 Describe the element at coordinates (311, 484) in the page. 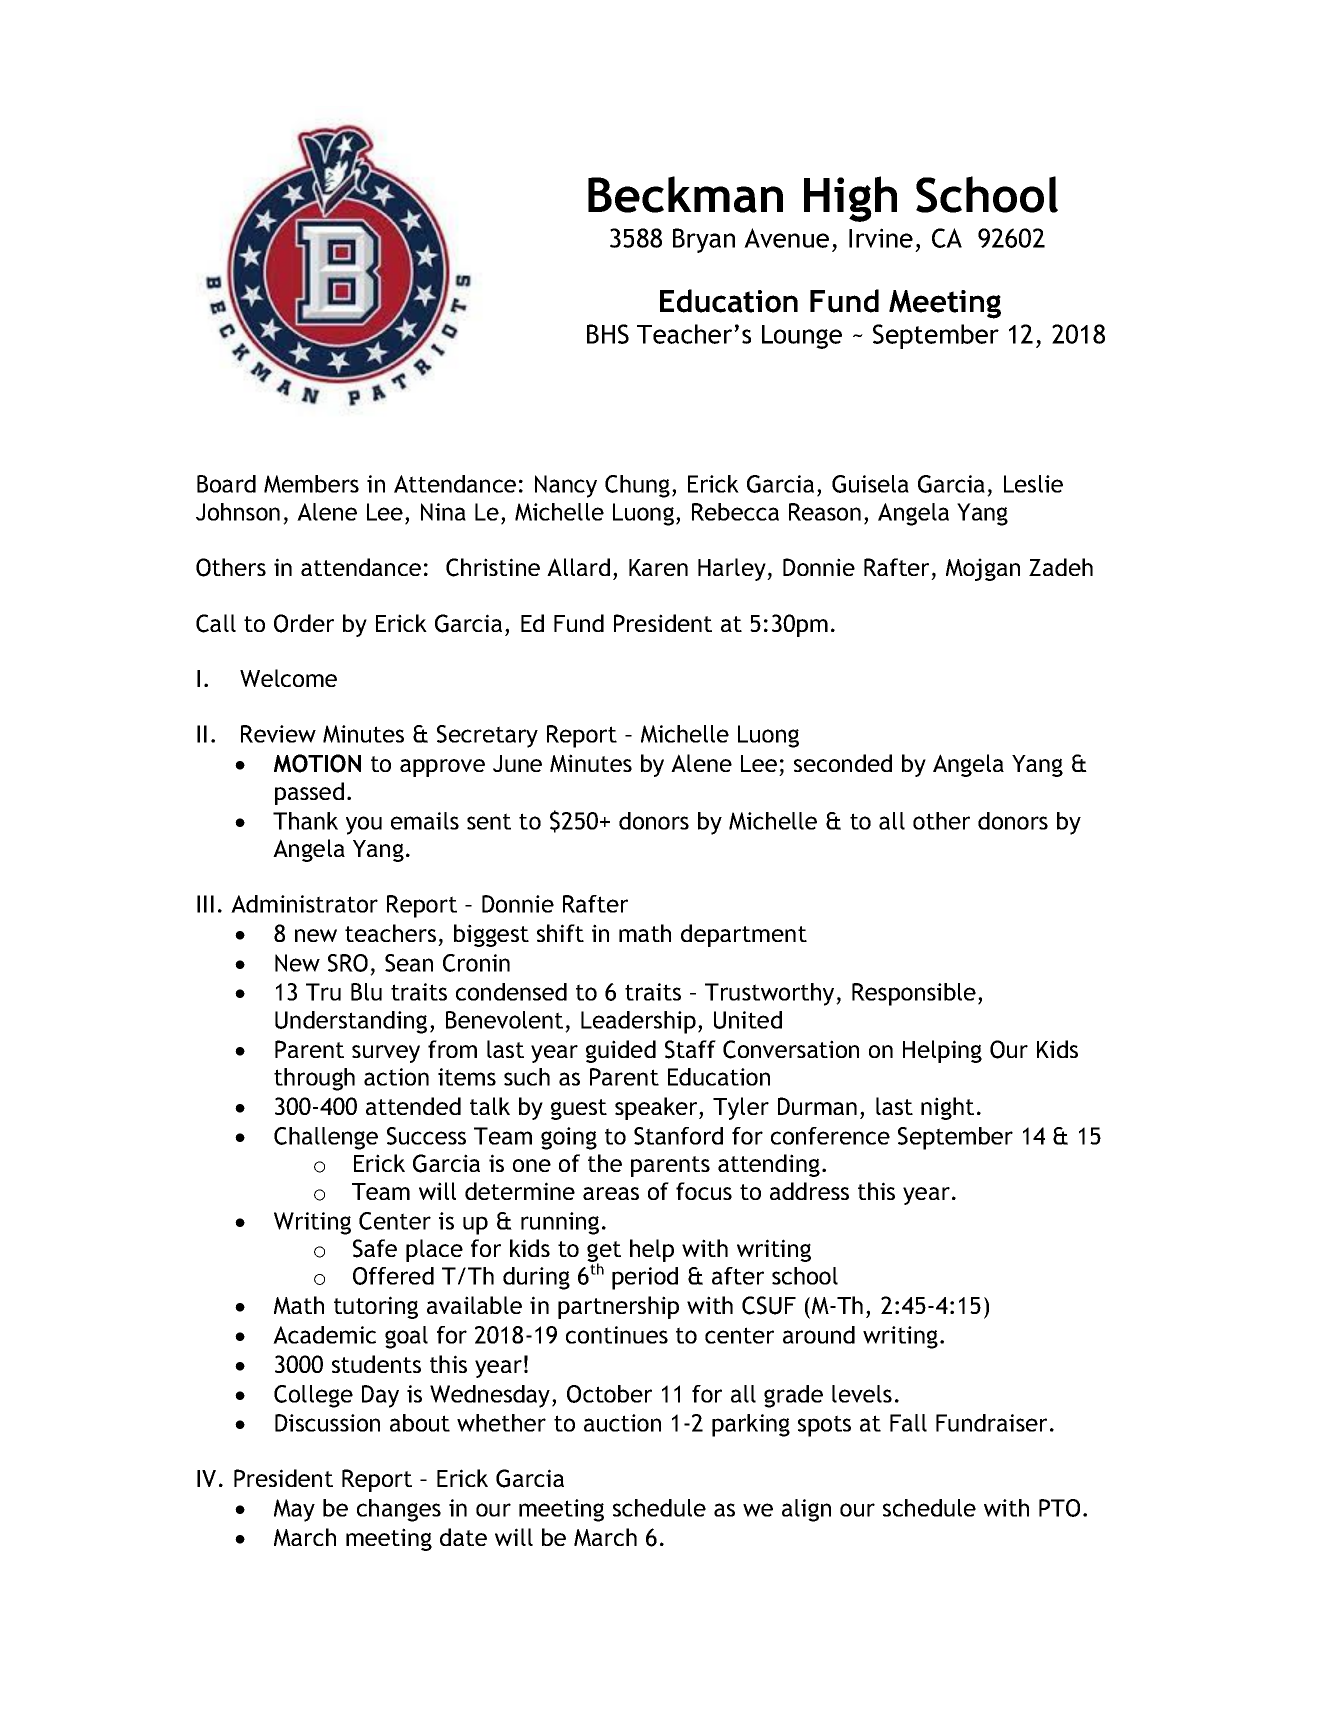

I see `Members` at that location.
